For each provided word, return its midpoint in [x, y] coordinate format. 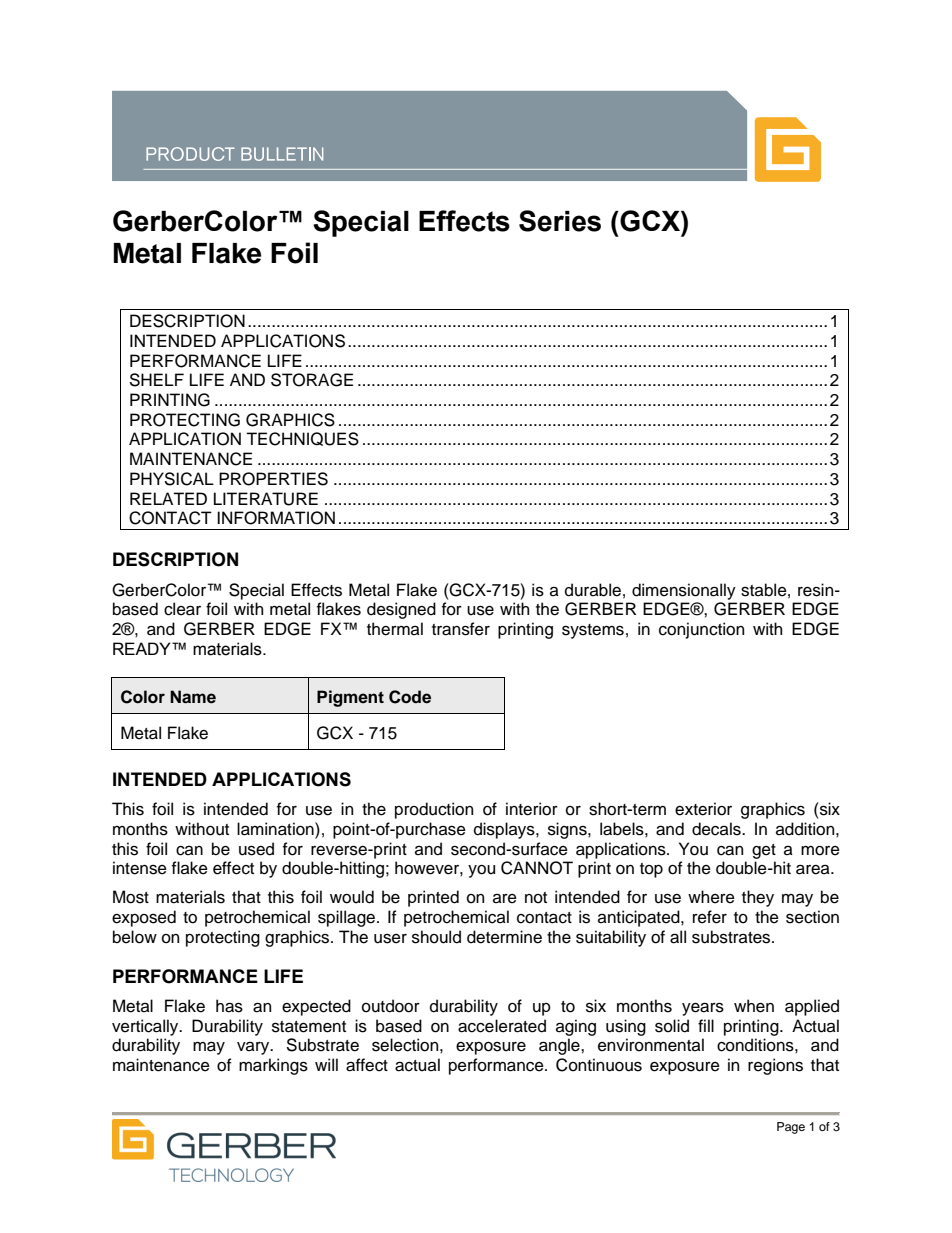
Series [560, 221]
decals [717, 829]
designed [401, 610]
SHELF [156, 380]
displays [505, 830]
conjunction [701, 630]
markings [273, 1066]
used [256, 849]
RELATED [168, 498]
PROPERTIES [273, 479]
